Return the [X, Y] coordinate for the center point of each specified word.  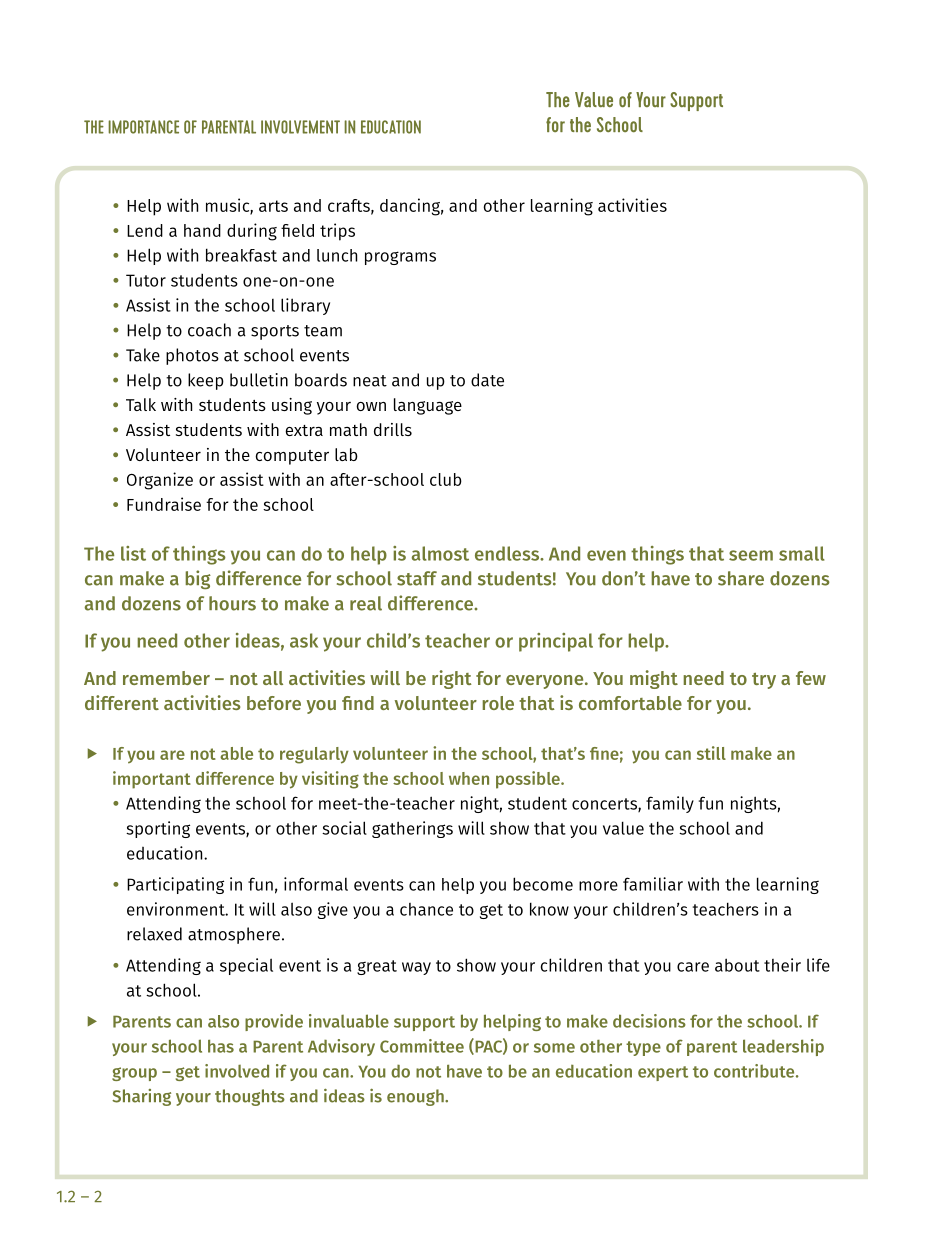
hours [232, 603]
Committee [422, 1046]
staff [417, 578]
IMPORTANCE [143, 127]
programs [400, 258]
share [741, 578]
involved [237, 1071]
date [487, 380]
